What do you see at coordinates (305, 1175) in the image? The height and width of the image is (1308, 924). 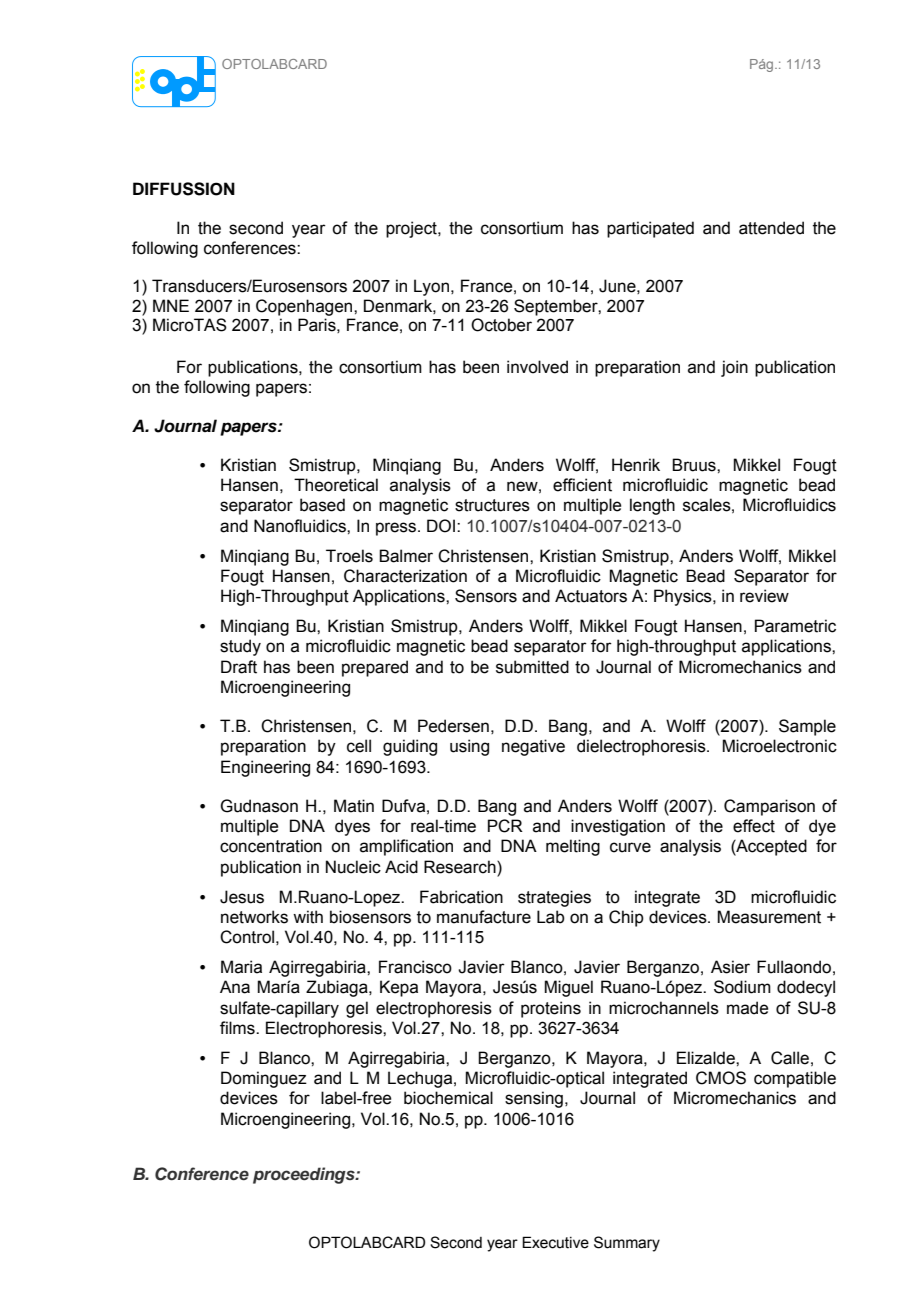 I see `proceedings` at bounding box center [305, 1175].
